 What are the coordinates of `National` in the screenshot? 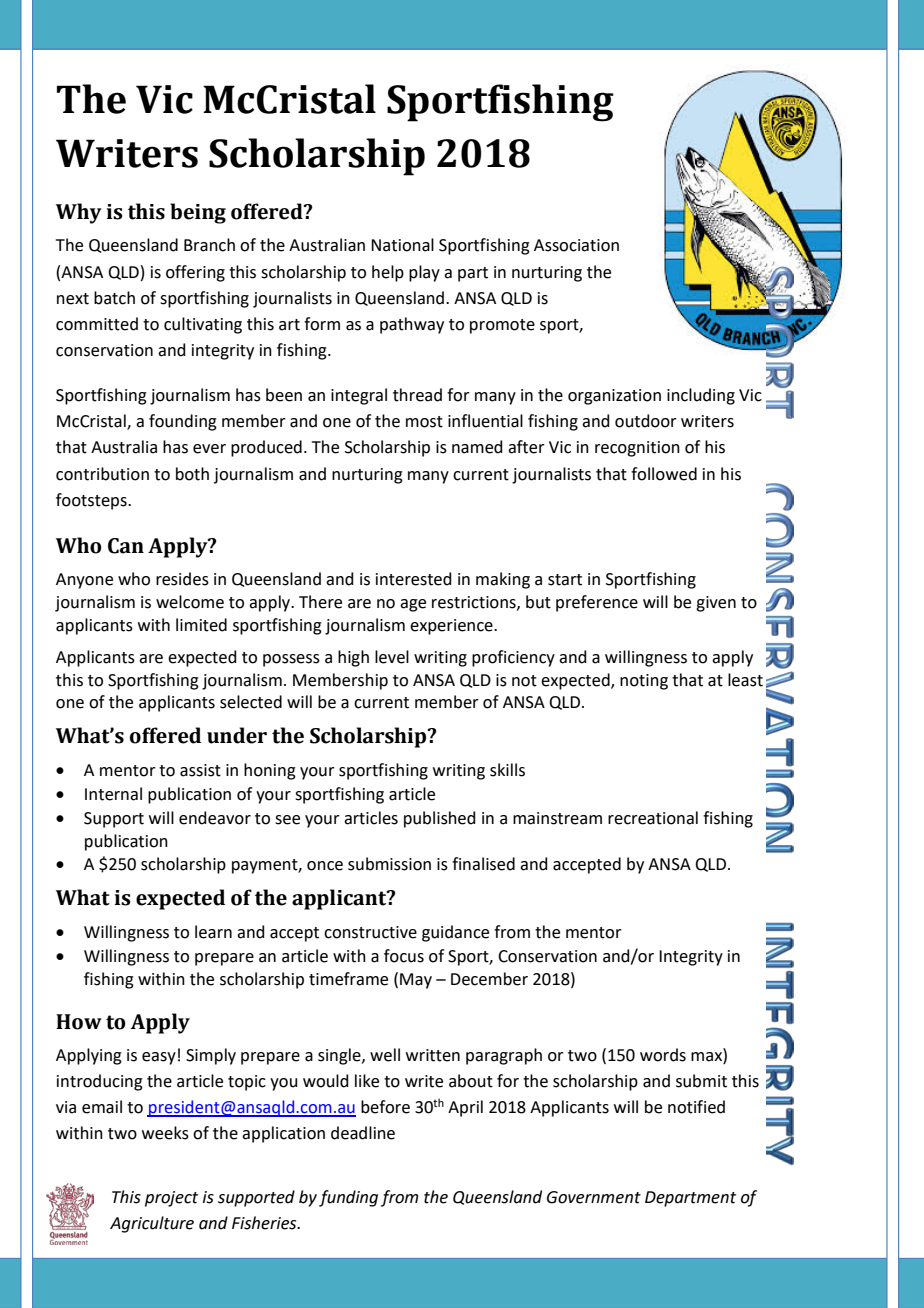 It's located at (402, 245).
